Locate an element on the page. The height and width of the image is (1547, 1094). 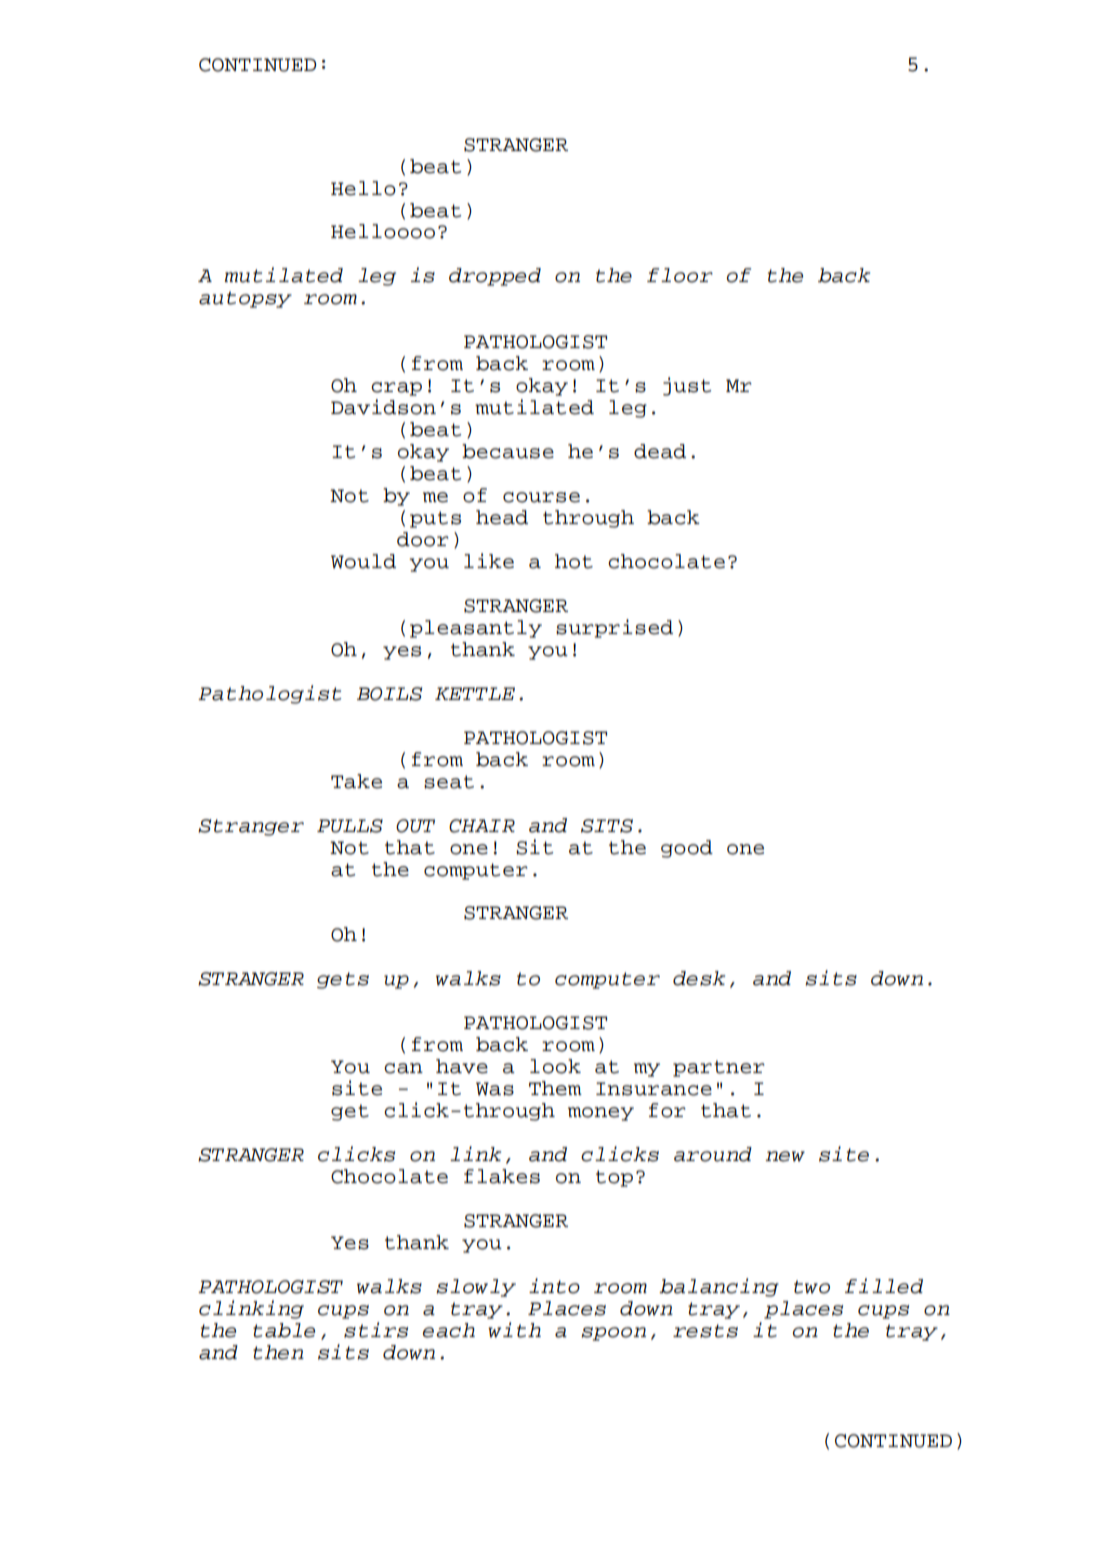
good is located at coordinates (687, 849).
